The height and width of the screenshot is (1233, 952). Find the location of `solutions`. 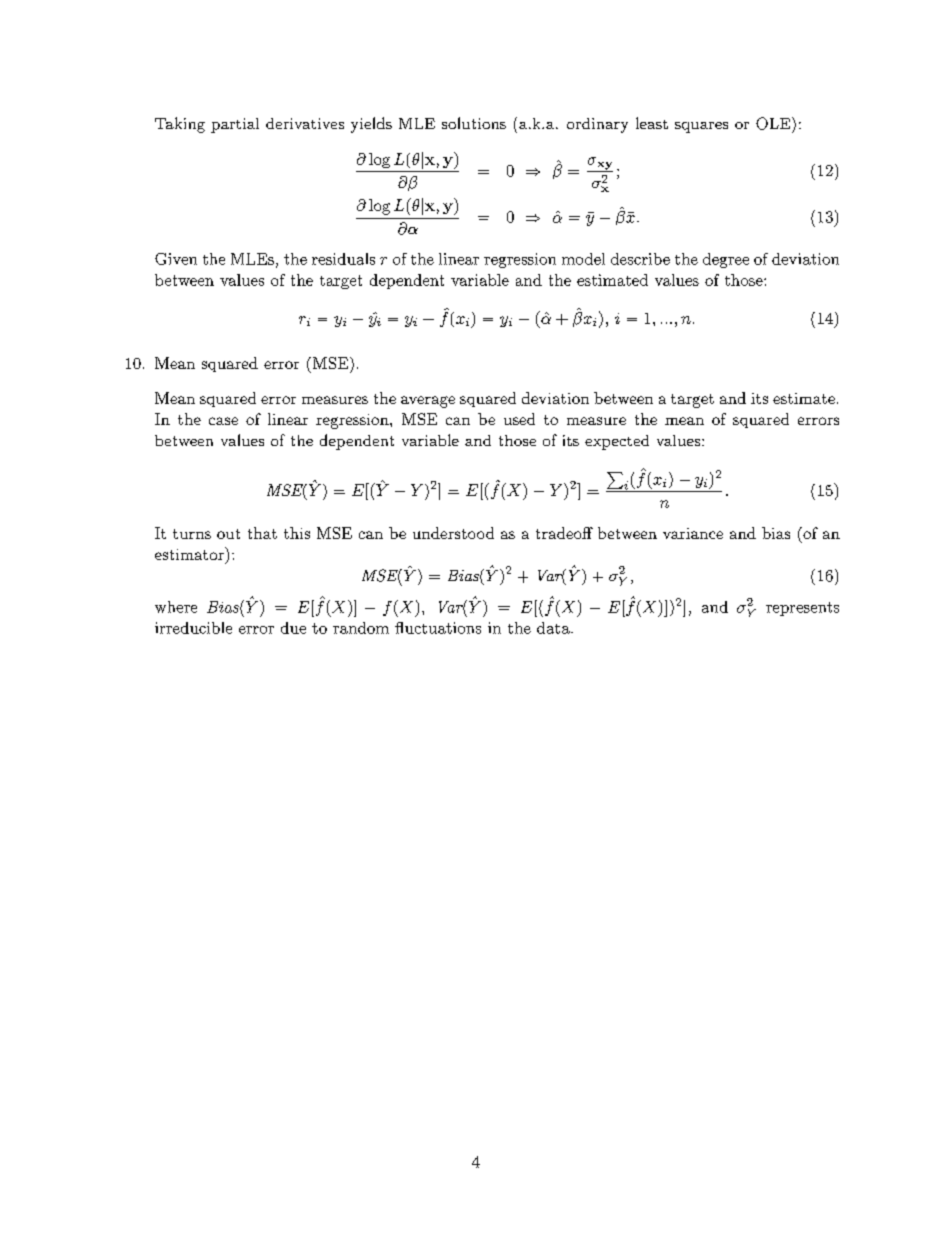

solutions is located at coordinates (474, 123).
